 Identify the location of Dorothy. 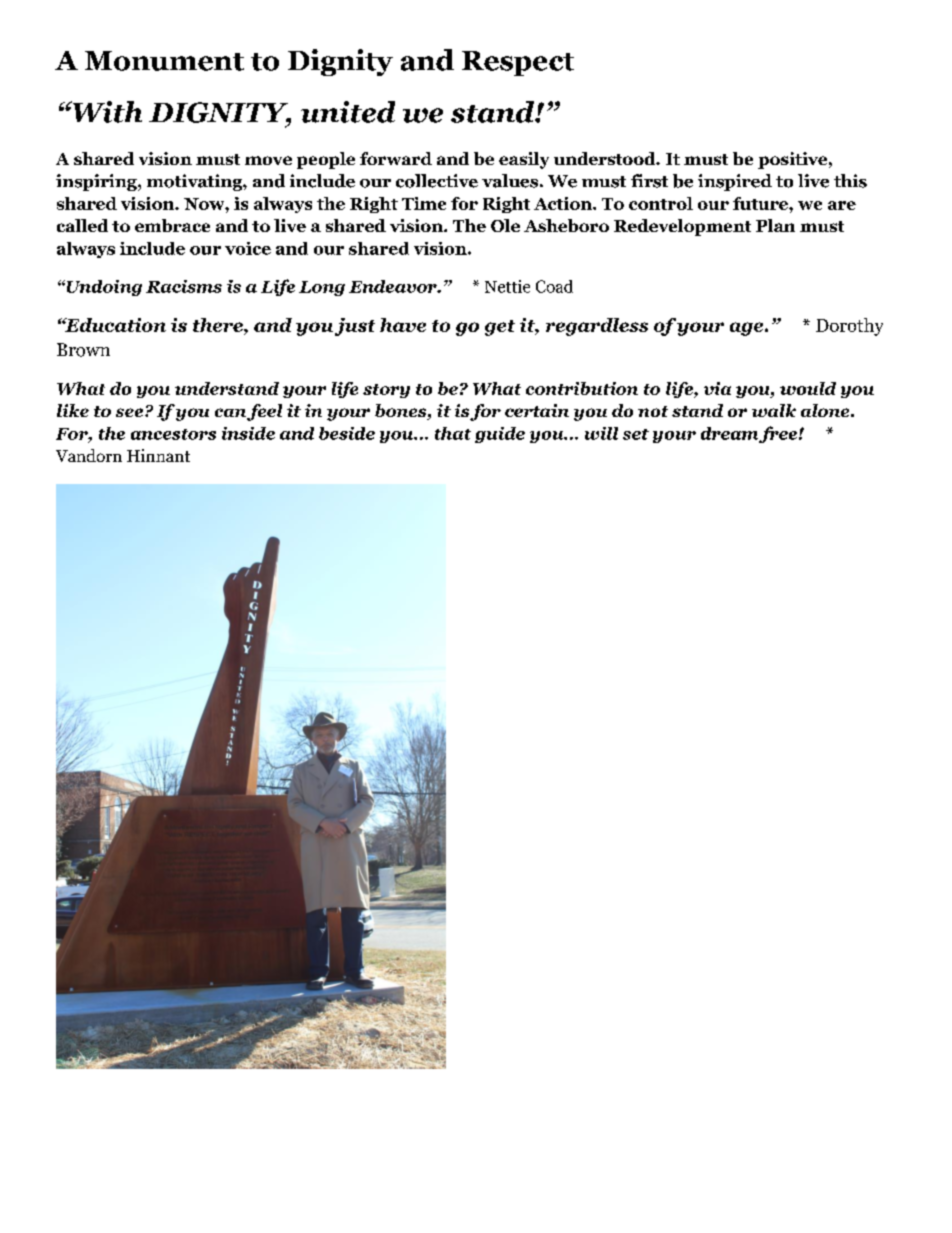
(849, 327).
